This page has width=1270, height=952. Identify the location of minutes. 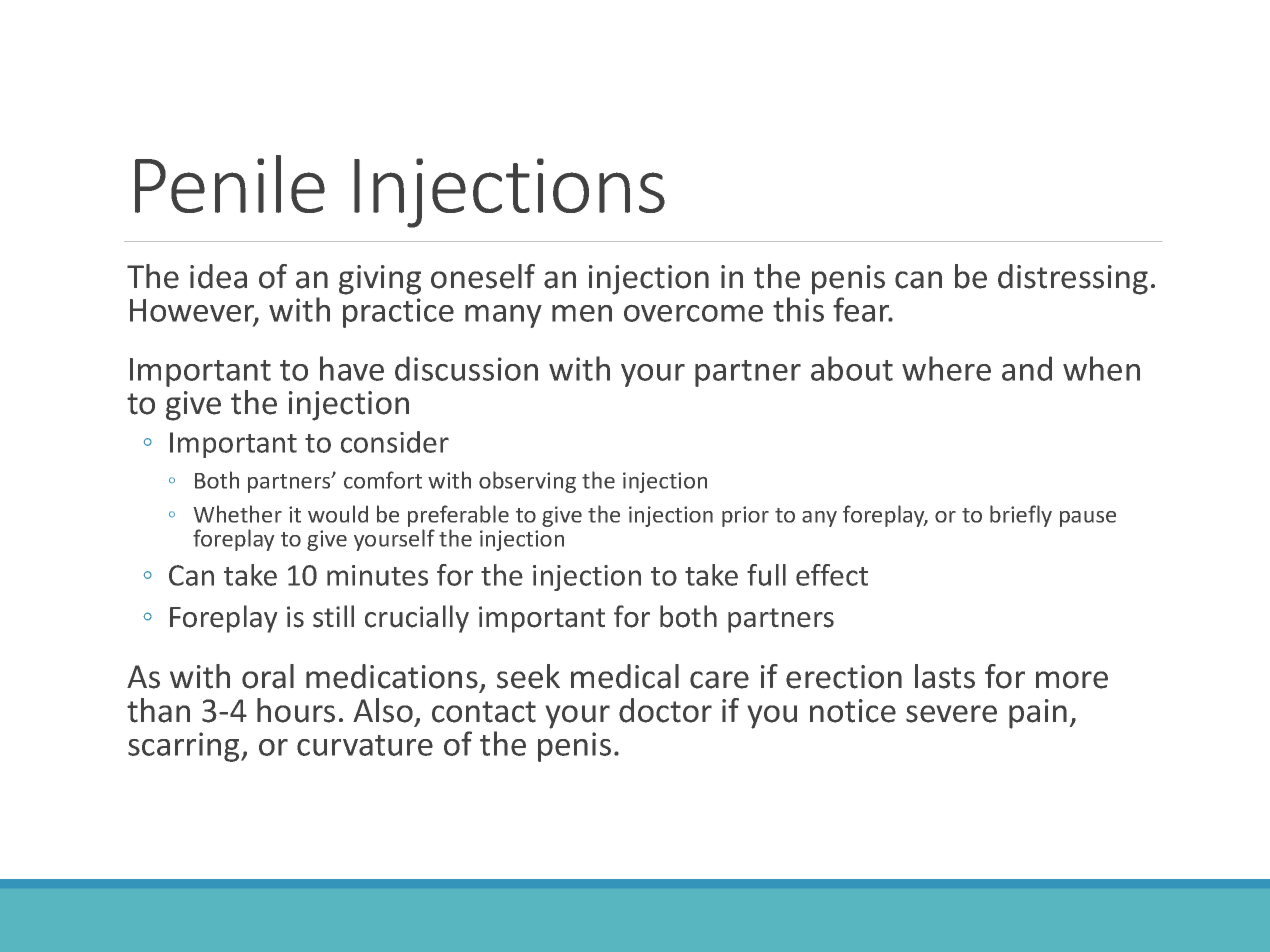
(377, 575).
